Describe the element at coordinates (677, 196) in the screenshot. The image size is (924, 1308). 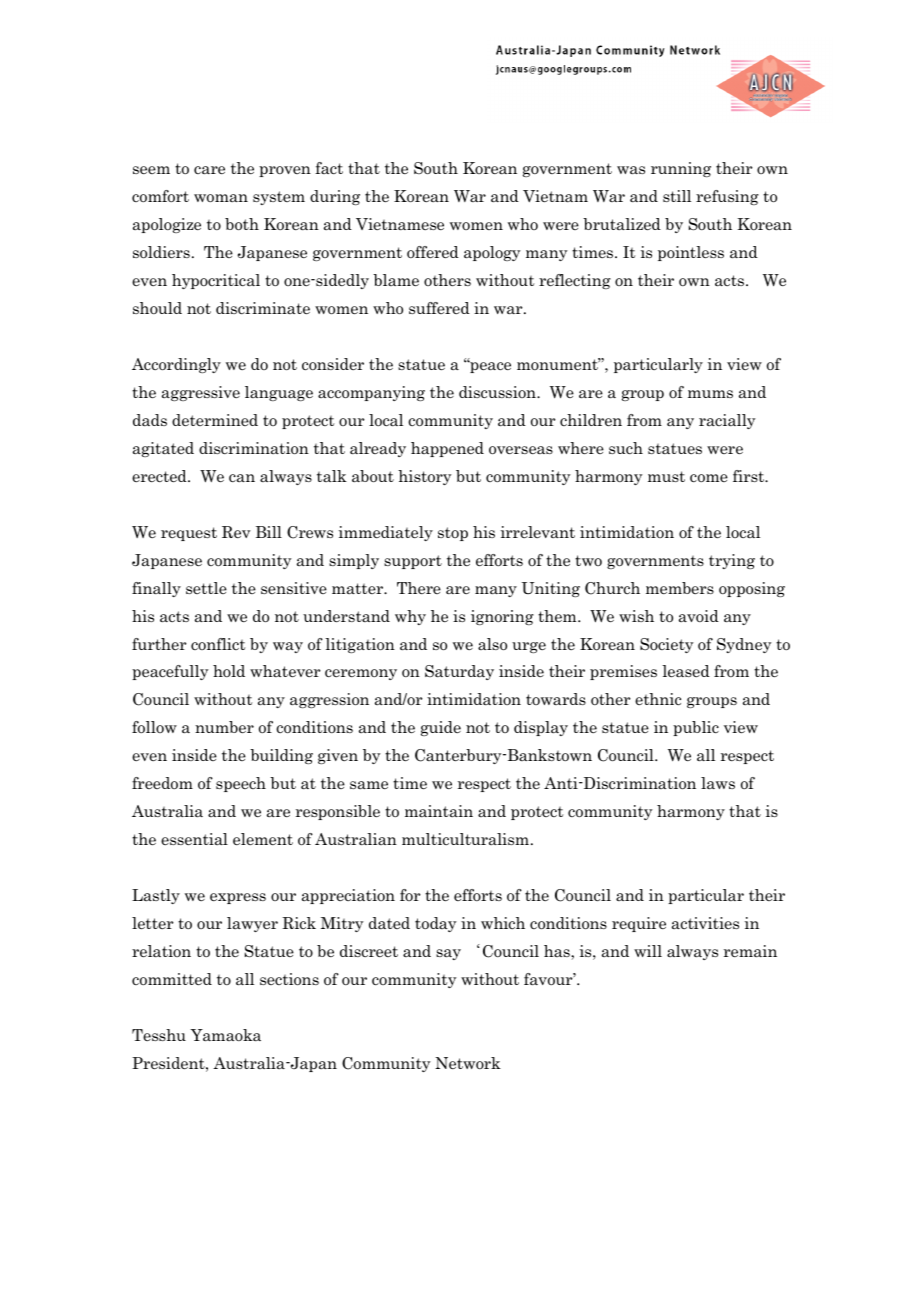
I see `still` at that location.
